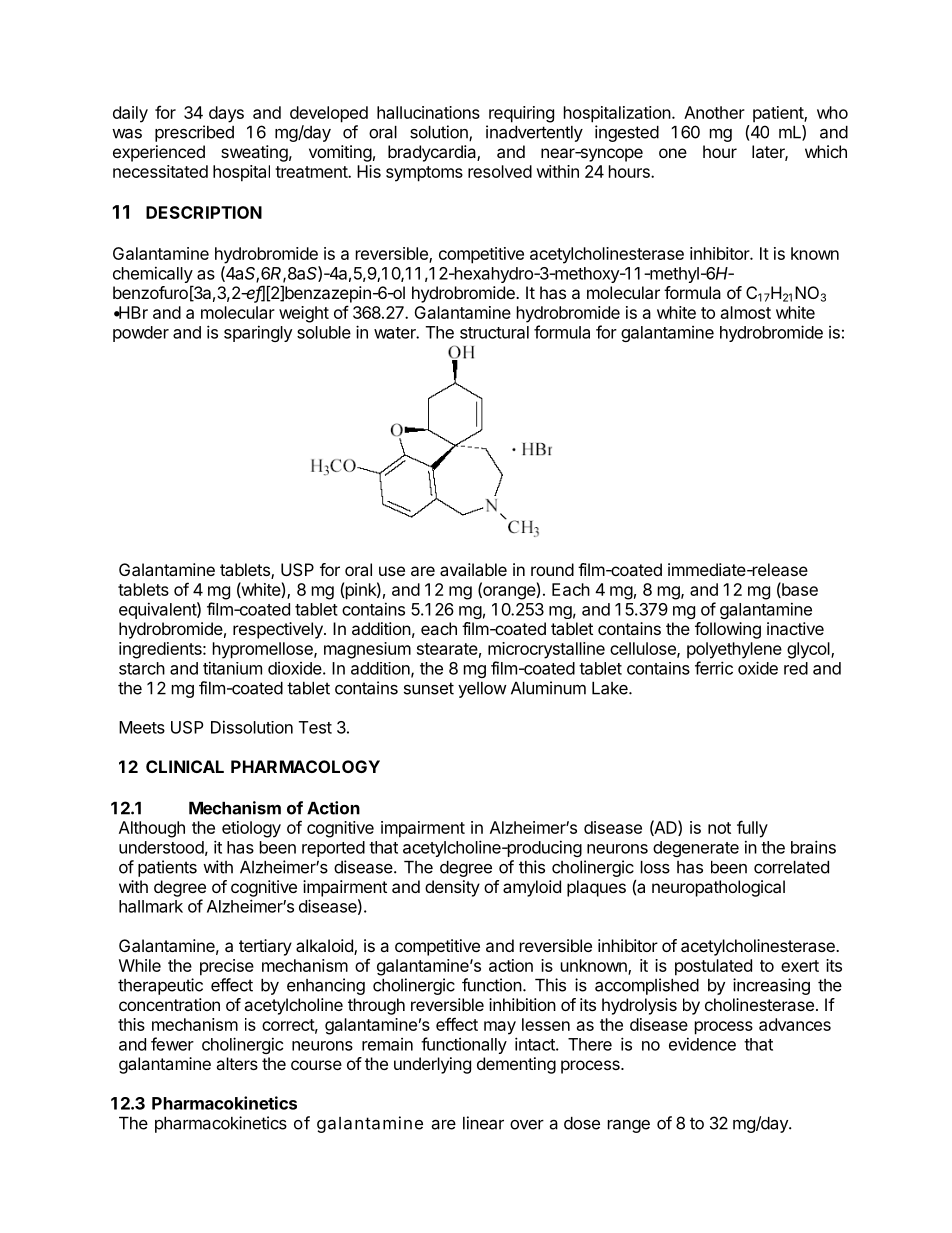  What do you see at coordinates (447, 649) in the document?
I see `stearate` at bounding box center [447, 649].
